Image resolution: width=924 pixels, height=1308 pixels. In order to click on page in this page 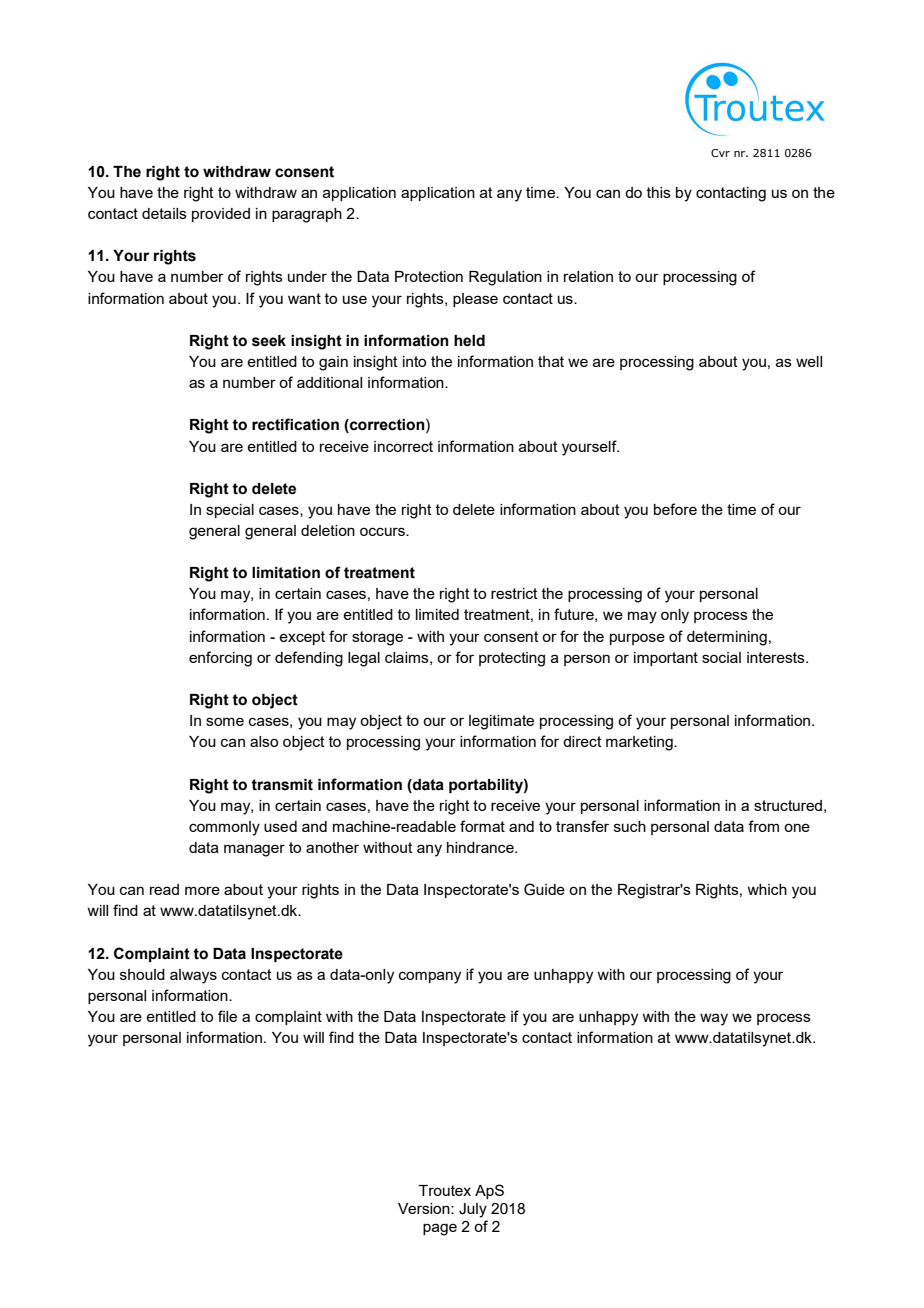, I will do `click(440, 1229)`.
